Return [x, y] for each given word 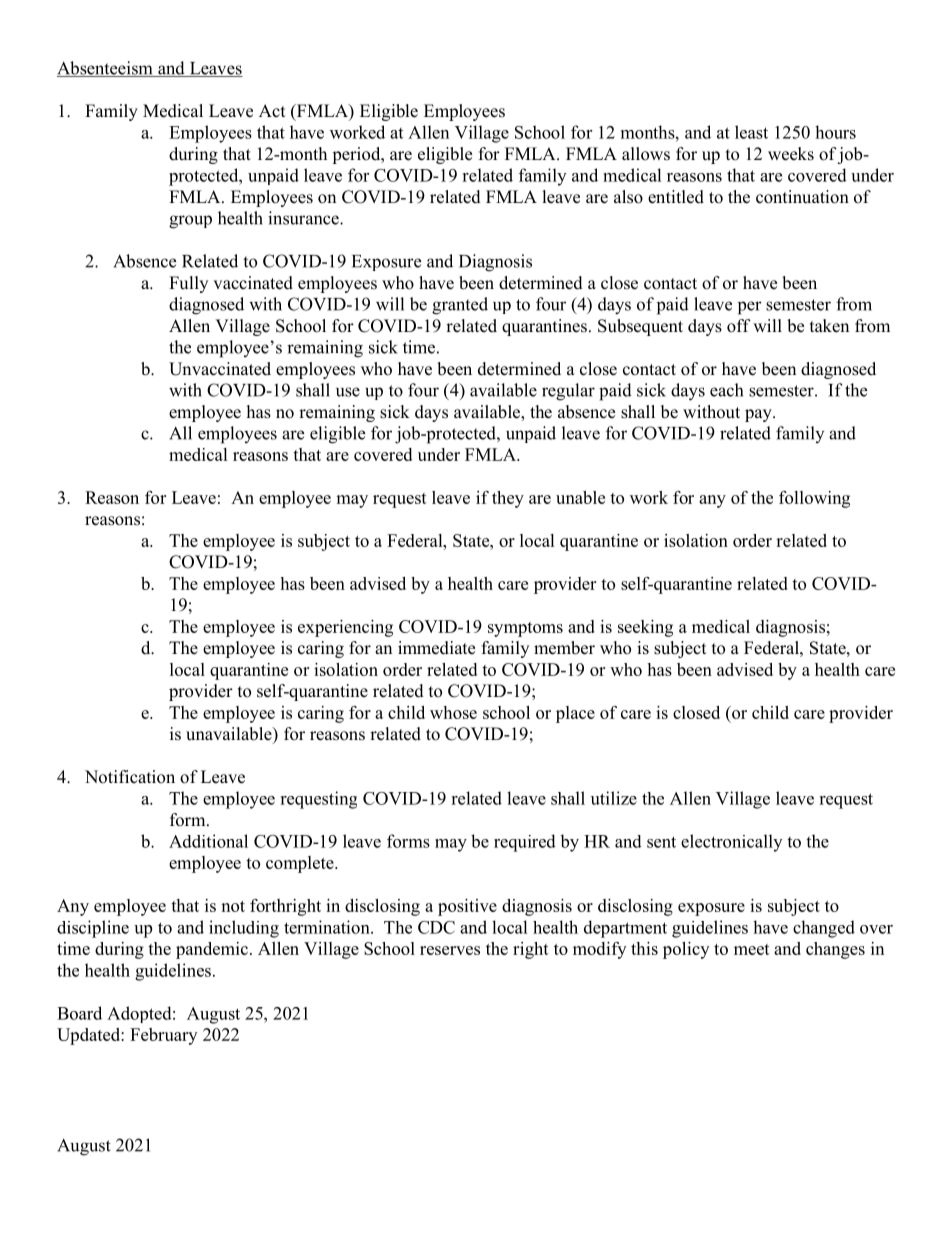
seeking [645, 628]
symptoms [525, 629]
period [357, 155]
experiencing [345, 628]
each [726, 390]
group [190, 222]
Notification [130, 777]
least [751, 132]
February [163, 1036]
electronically [731, 843]
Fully [188, 284]
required [525, 843]
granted [460, 306]
